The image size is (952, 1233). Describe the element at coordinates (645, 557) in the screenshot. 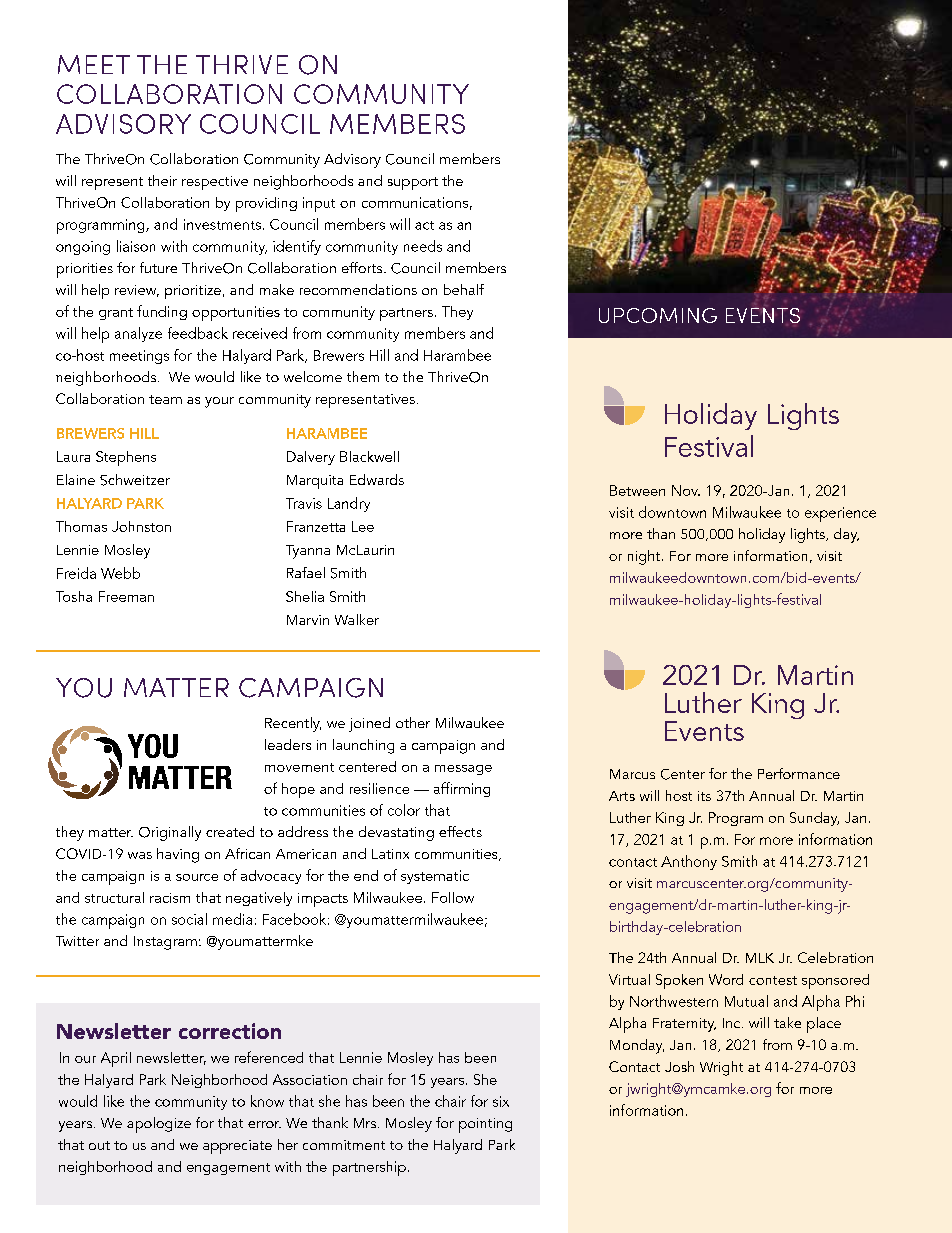

I see `night` at that location.
